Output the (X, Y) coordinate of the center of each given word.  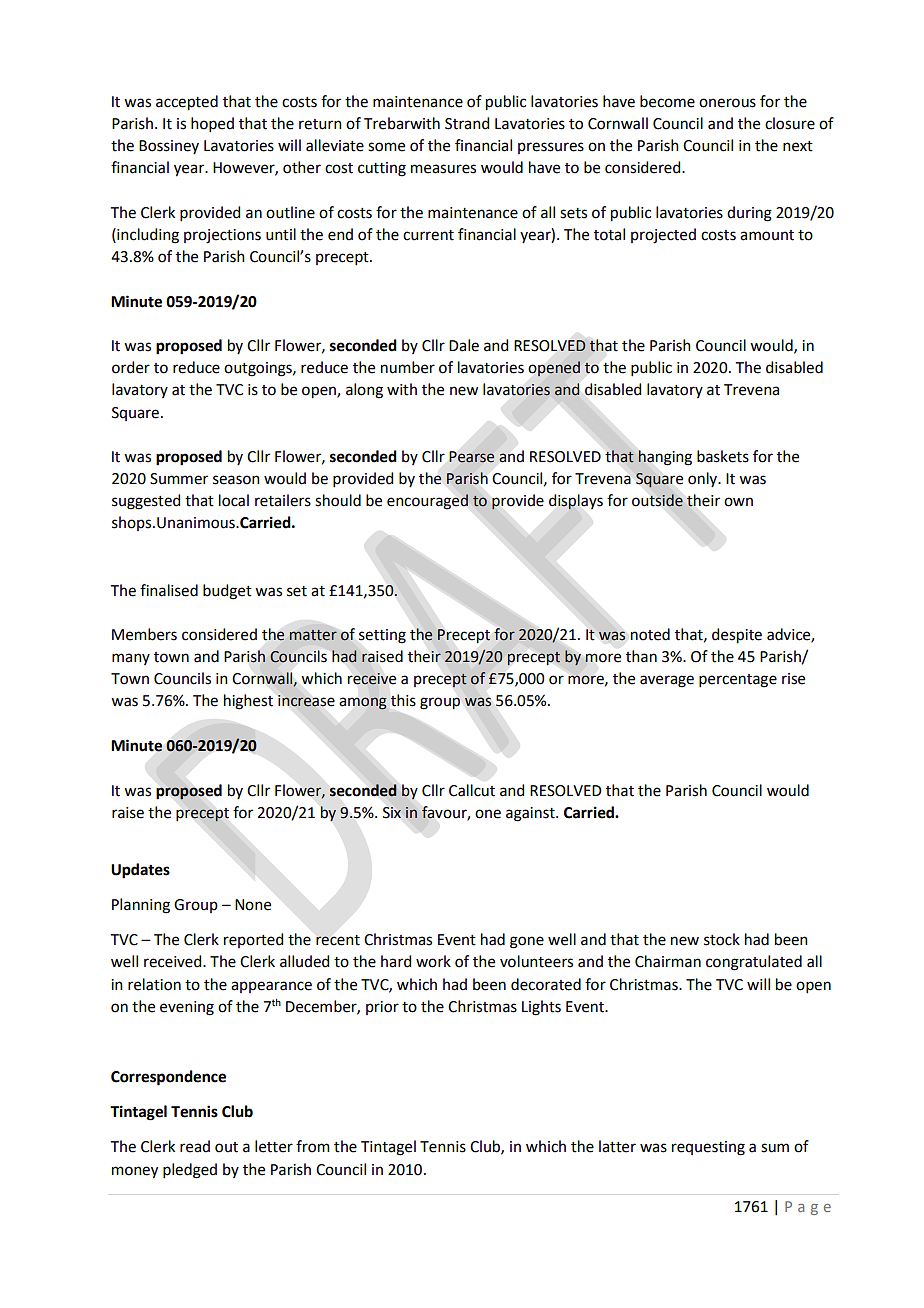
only (704, 479)
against (531, 814)
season (236, 480)
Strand (467, 123)
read (195, 1146)
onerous (727, 103)
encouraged (428, 502)
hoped (212, 124)
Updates (140, 871)
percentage (738, 681)
